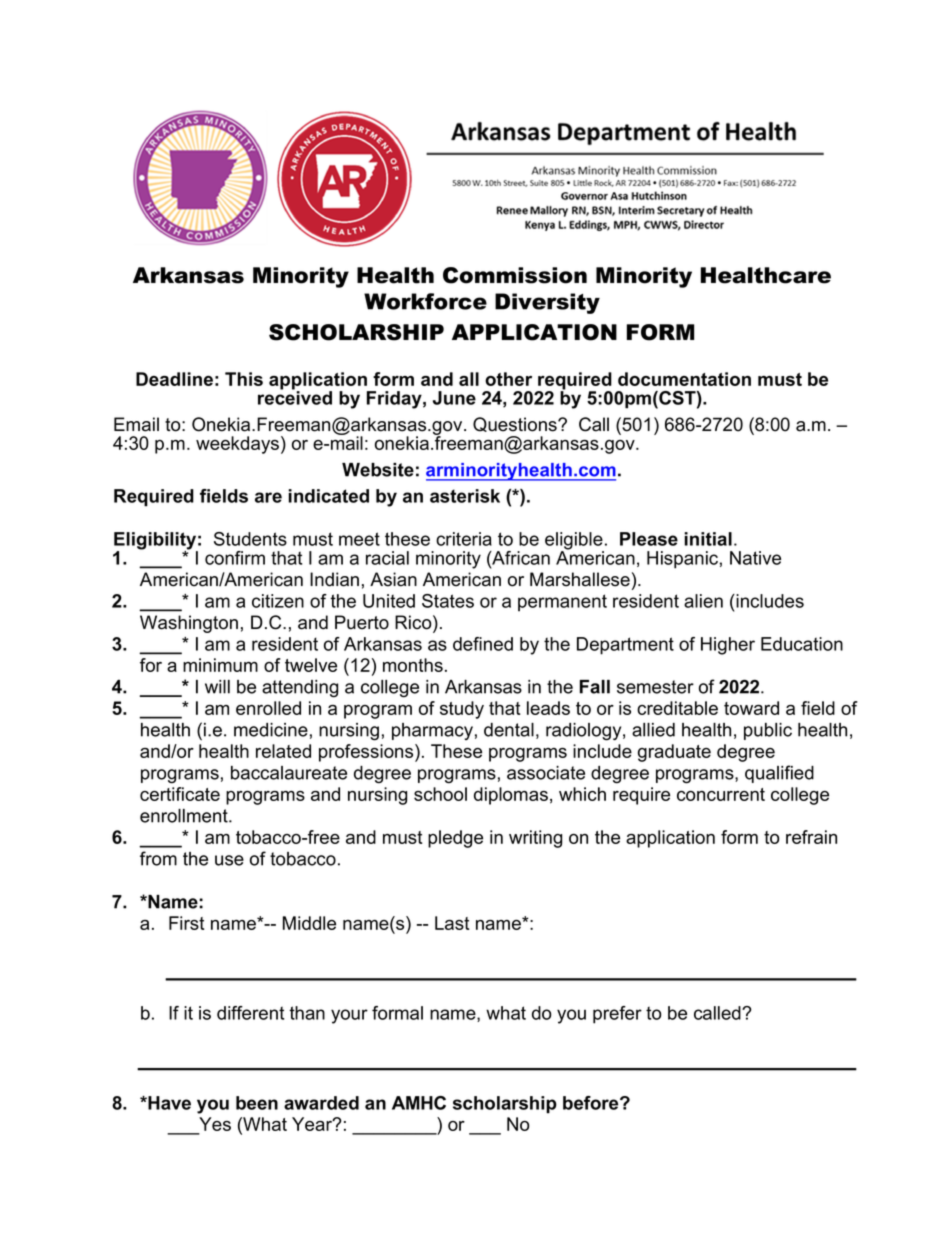  What do you see at coordinates (684, 379) in the page?
I see `documentation` at bounding box center [684, 379].
